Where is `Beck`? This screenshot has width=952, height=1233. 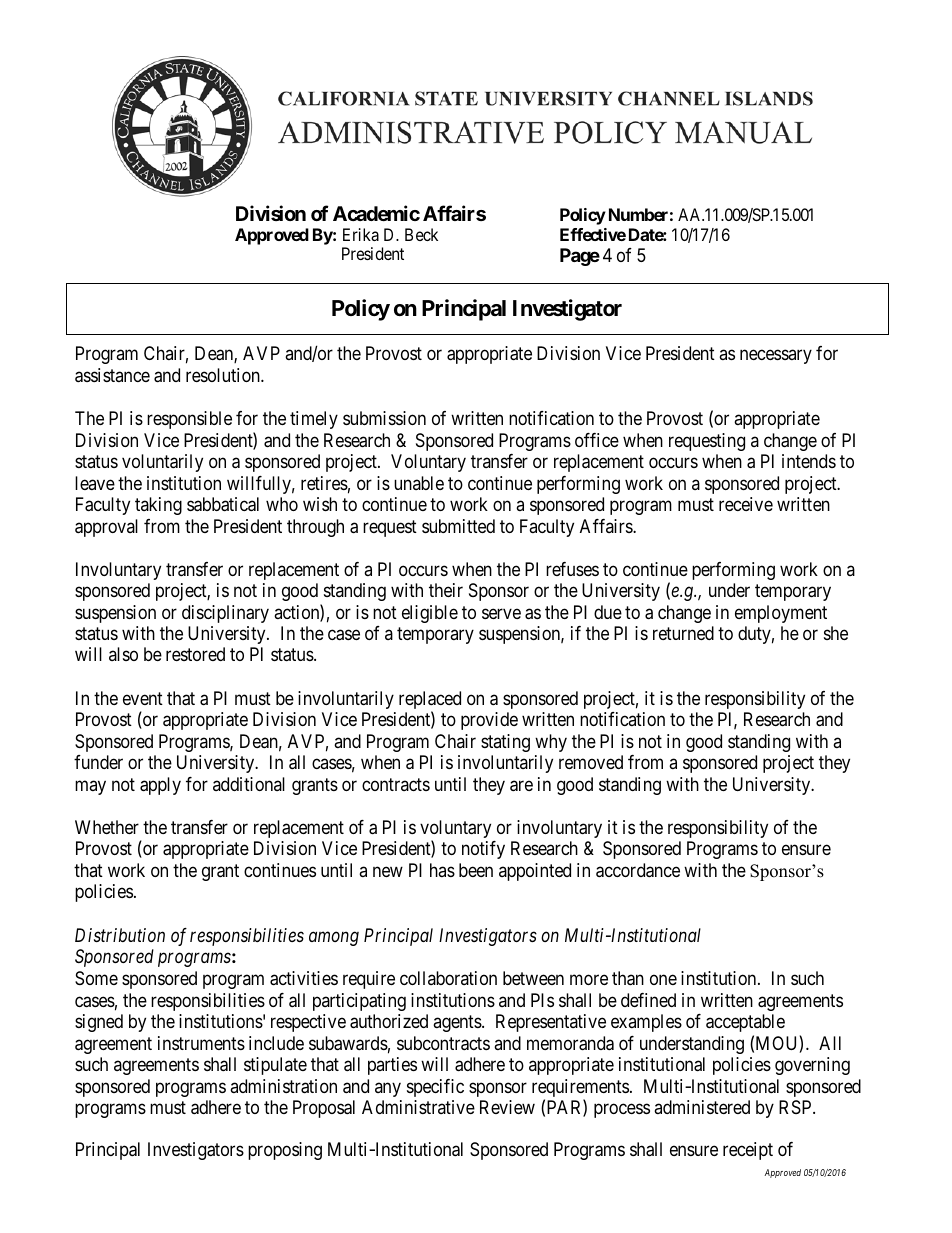
Beck is located at coordinates (421, 234).
